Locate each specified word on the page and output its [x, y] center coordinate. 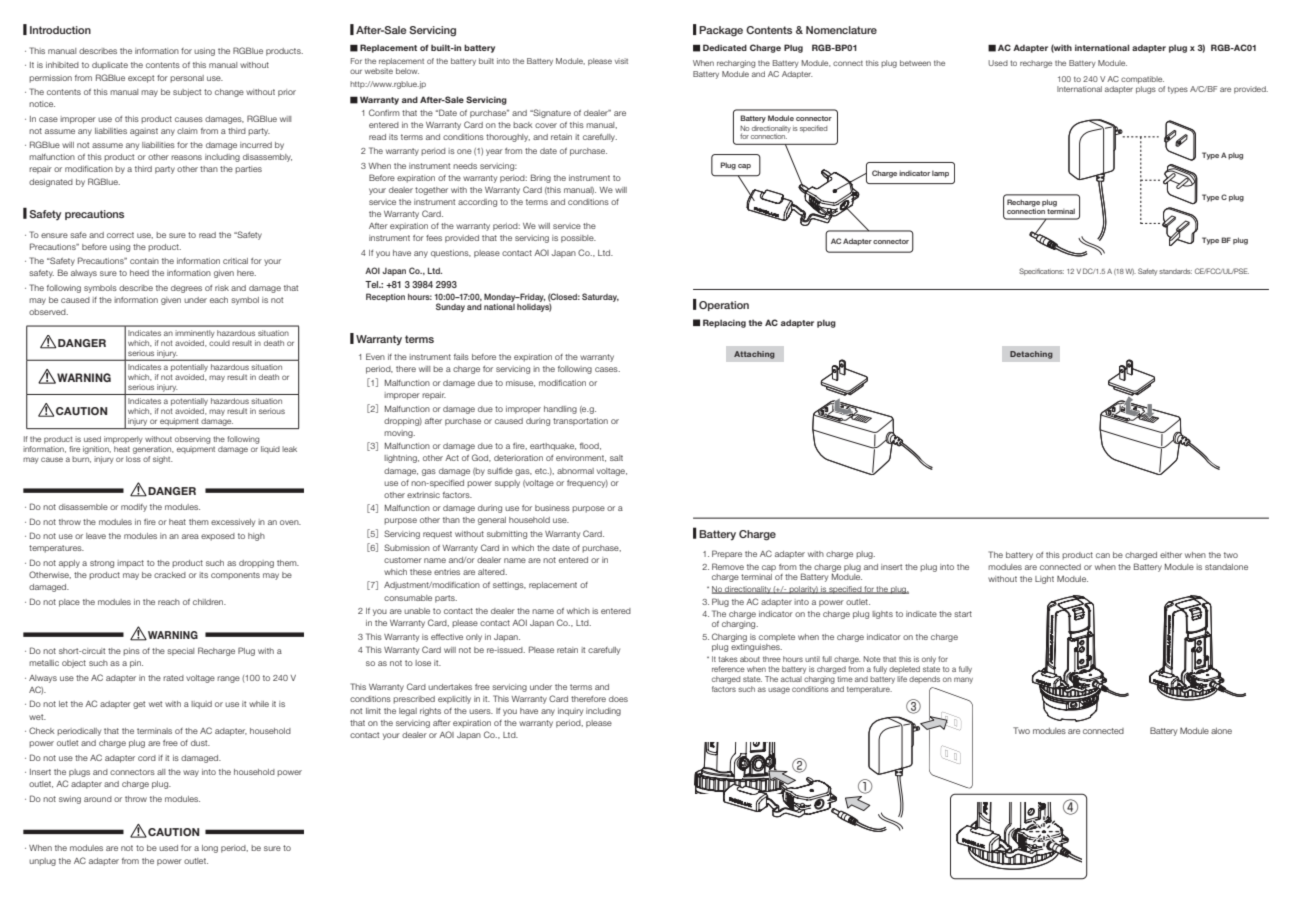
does [618, 699]
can [1103, 555]
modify [134, 508]
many [963, 680]
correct [120, 235]
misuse [520, 383]
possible [578, 239]
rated [173, 678]
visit [621, 61]
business [552, 508]
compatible [1142, 80]
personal [187, 79]
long [210, 849]
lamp [940, 174]
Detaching [1031, 355]
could [219, 343]
